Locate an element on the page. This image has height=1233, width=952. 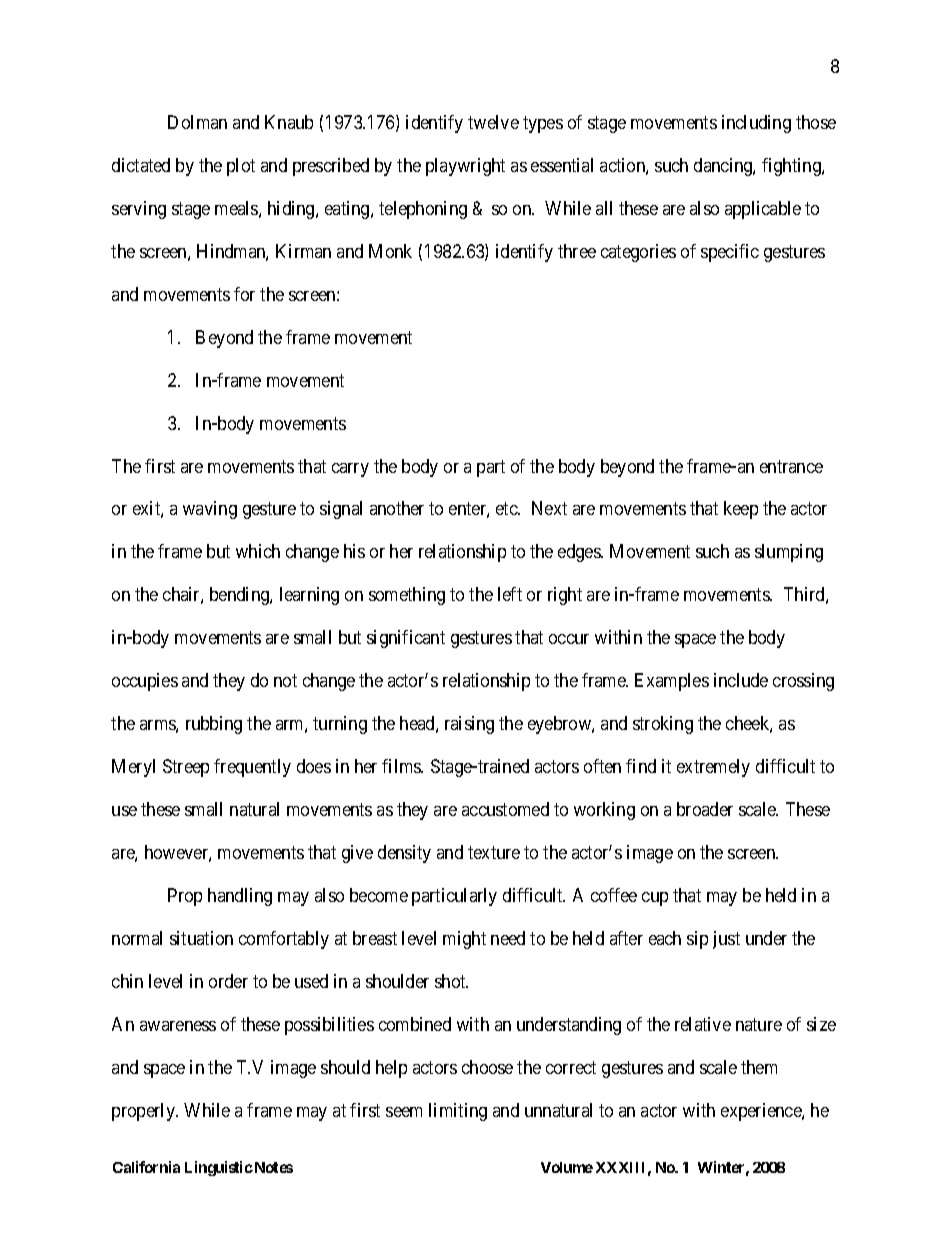
plot is located at coordinates (241, 167).
